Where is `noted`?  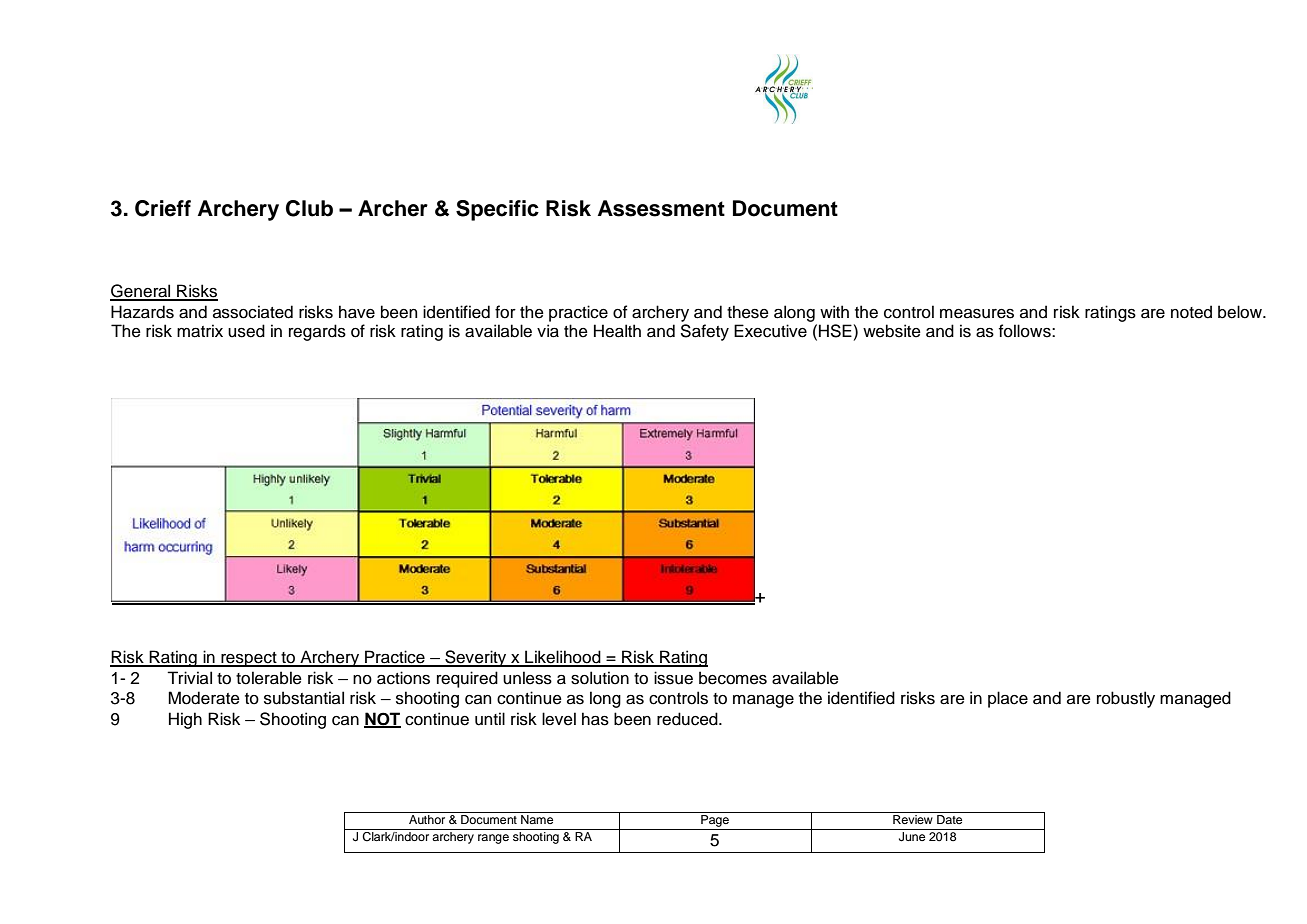 noted is located at coordinates (1191, 312).
